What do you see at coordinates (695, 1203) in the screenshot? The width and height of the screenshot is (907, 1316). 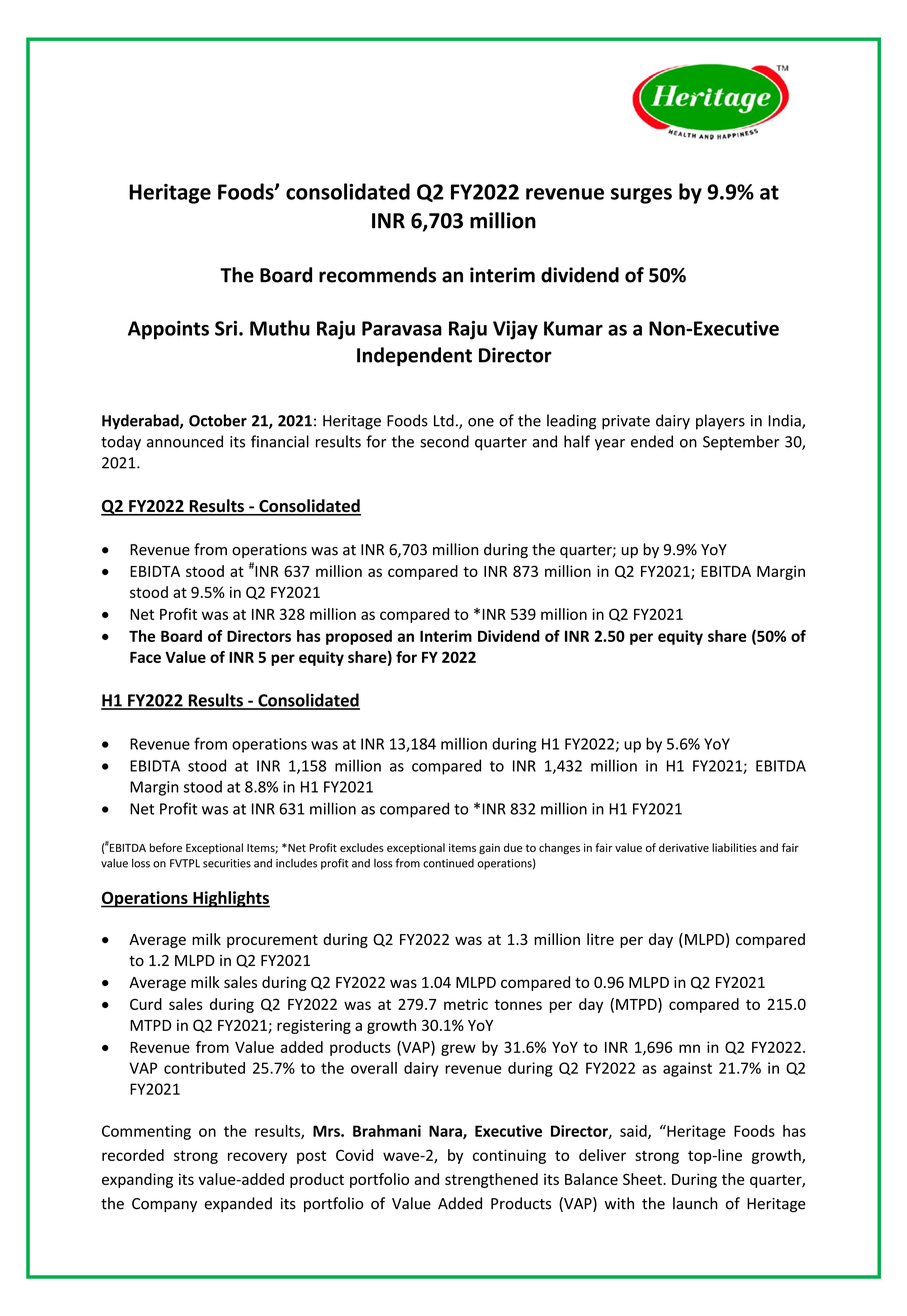 I see `launch` at bounding box center [695, 1203].
